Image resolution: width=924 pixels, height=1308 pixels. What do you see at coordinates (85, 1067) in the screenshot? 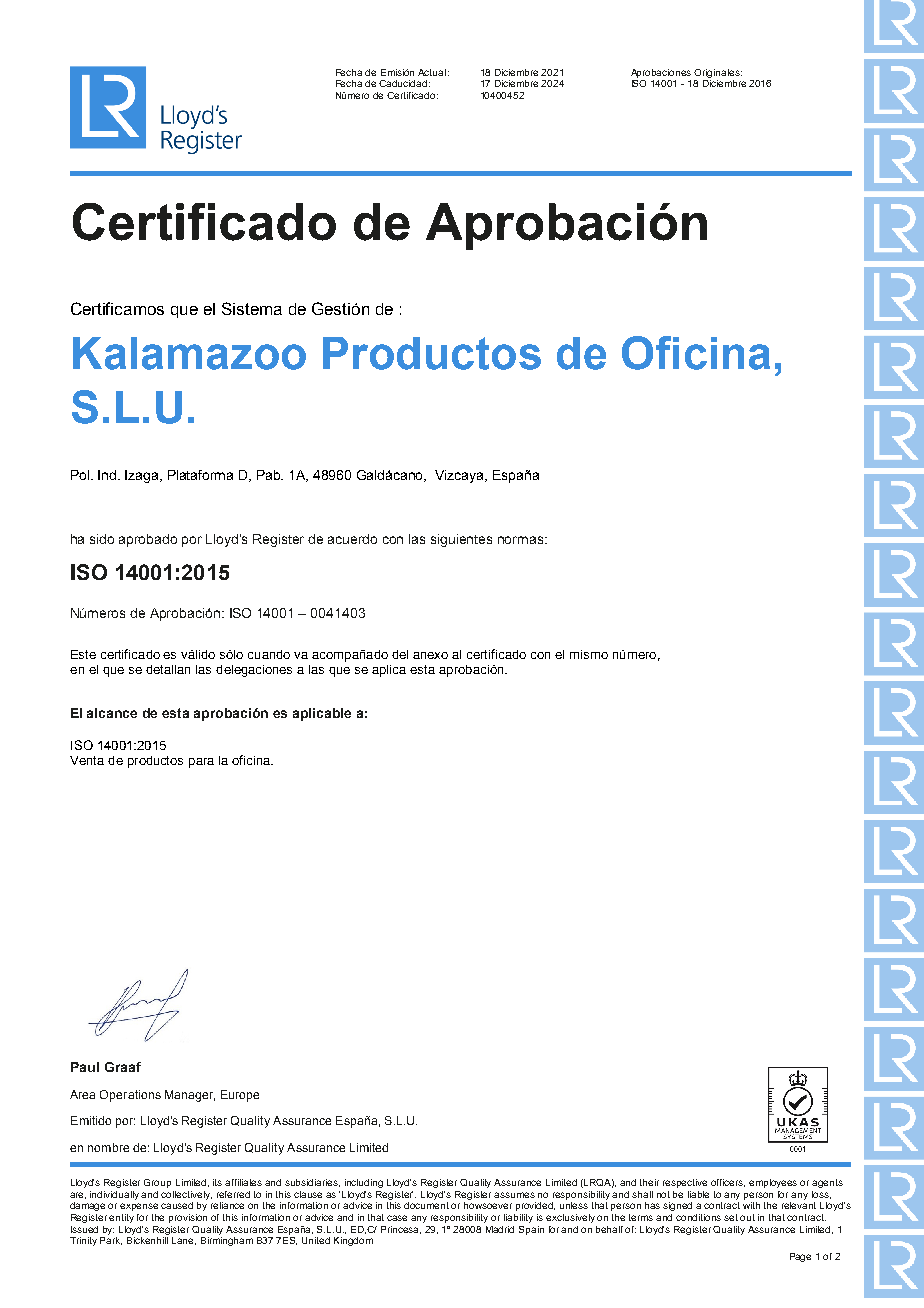
I see `Paul` at bounding box center [85, 1067].
